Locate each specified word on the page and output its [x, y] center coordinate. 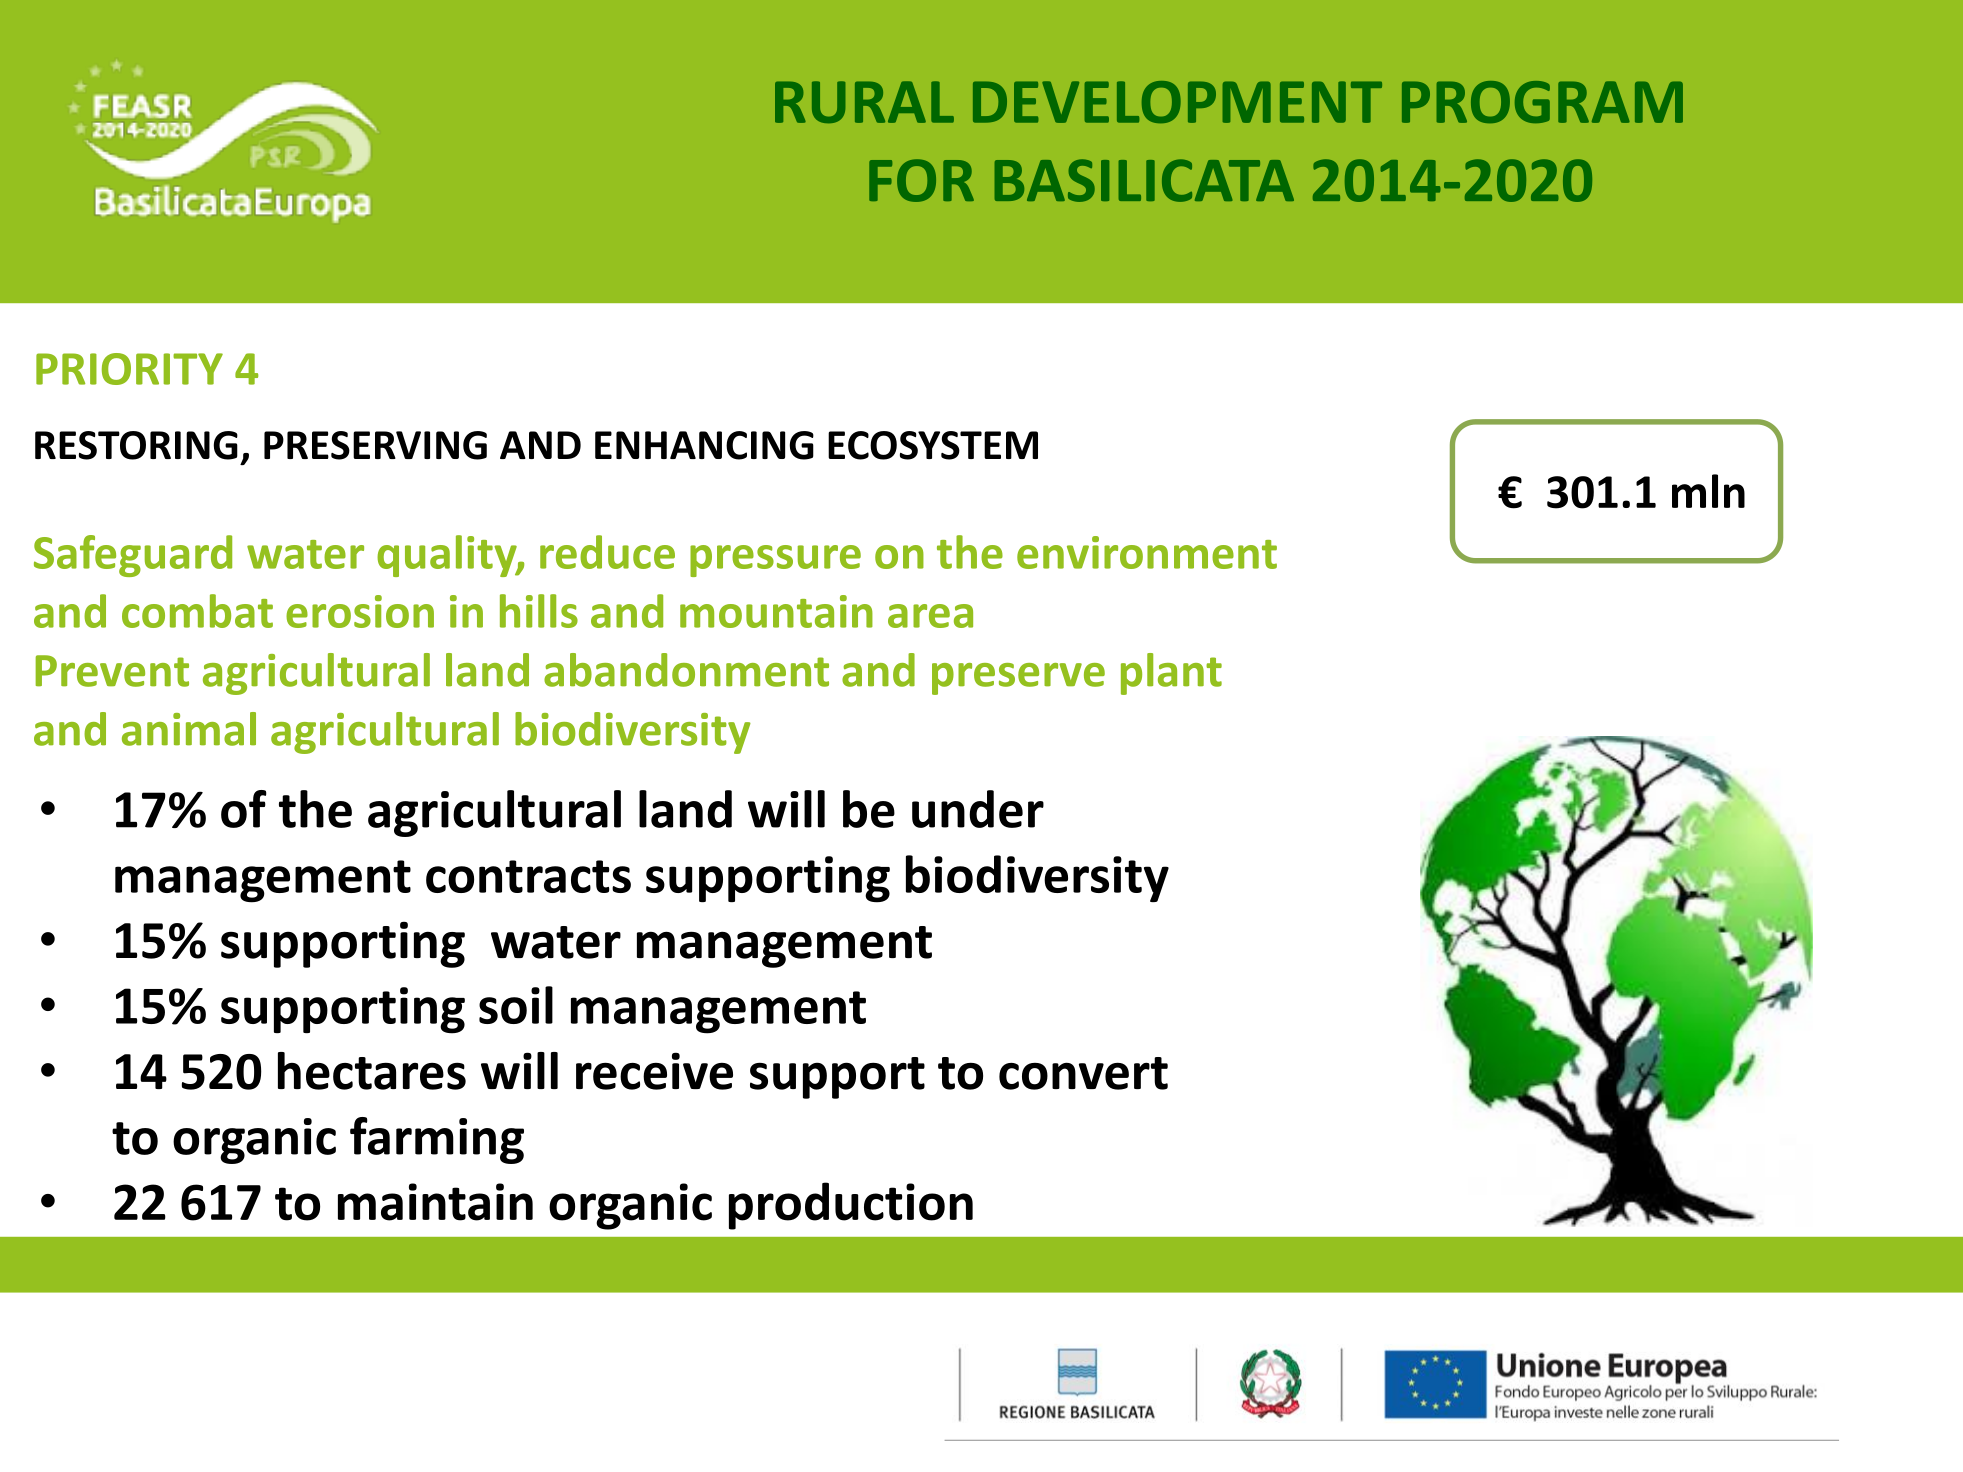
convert [1083, 1073]
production [851, 1206]
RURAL [864, 102]
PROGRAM [1542, 102]
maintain [435, 1202]
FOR [921, 180]
